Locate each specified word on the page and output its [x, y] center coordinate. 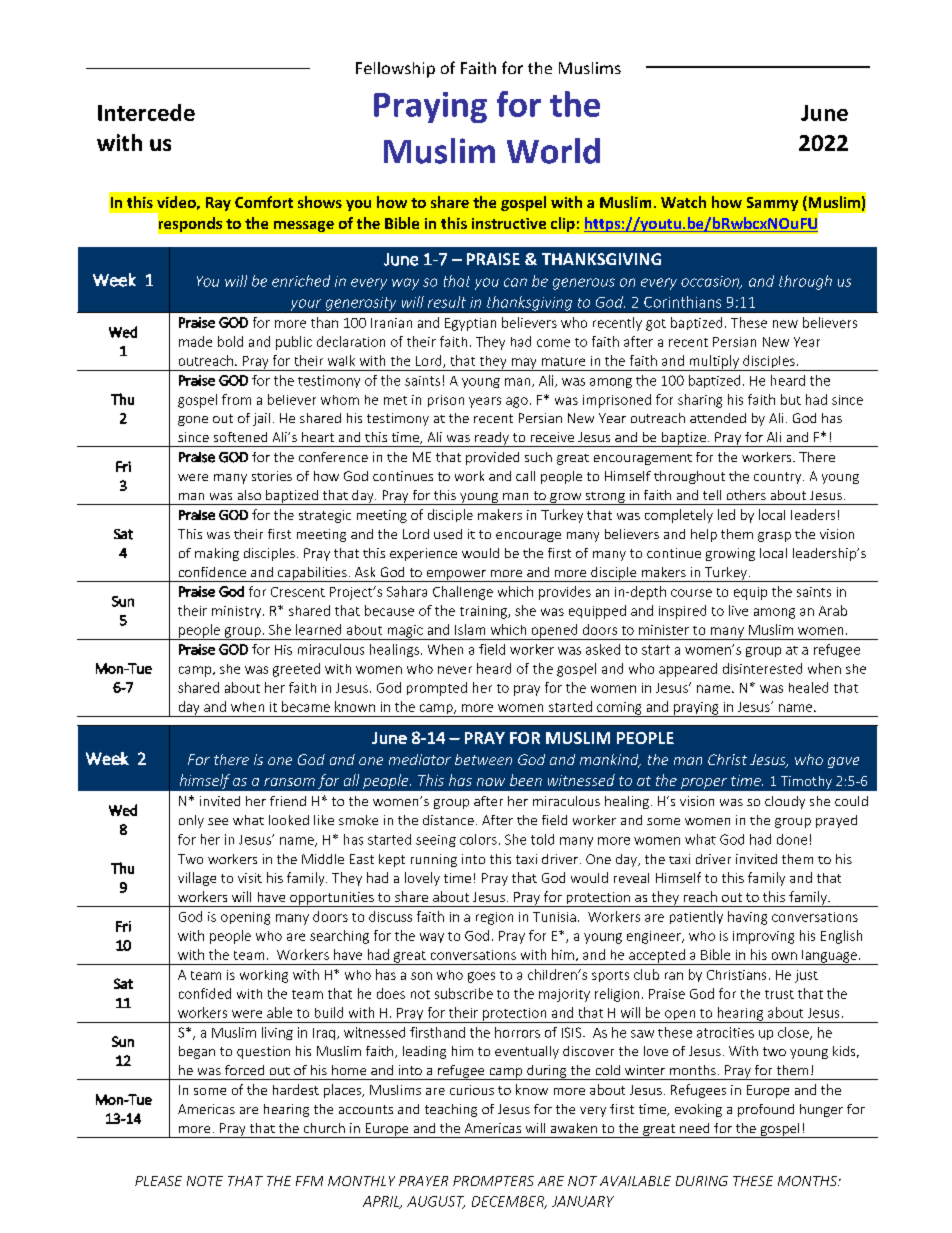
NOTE [205, 1181]
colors [478, 839]
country [779, 478]
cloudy [785, 802]
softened [240, 437]
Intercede [146, 112]
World [553, 151]
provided [492, 458]
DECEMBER [509, 1202]
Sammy [772, 204]
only [191, 821]
